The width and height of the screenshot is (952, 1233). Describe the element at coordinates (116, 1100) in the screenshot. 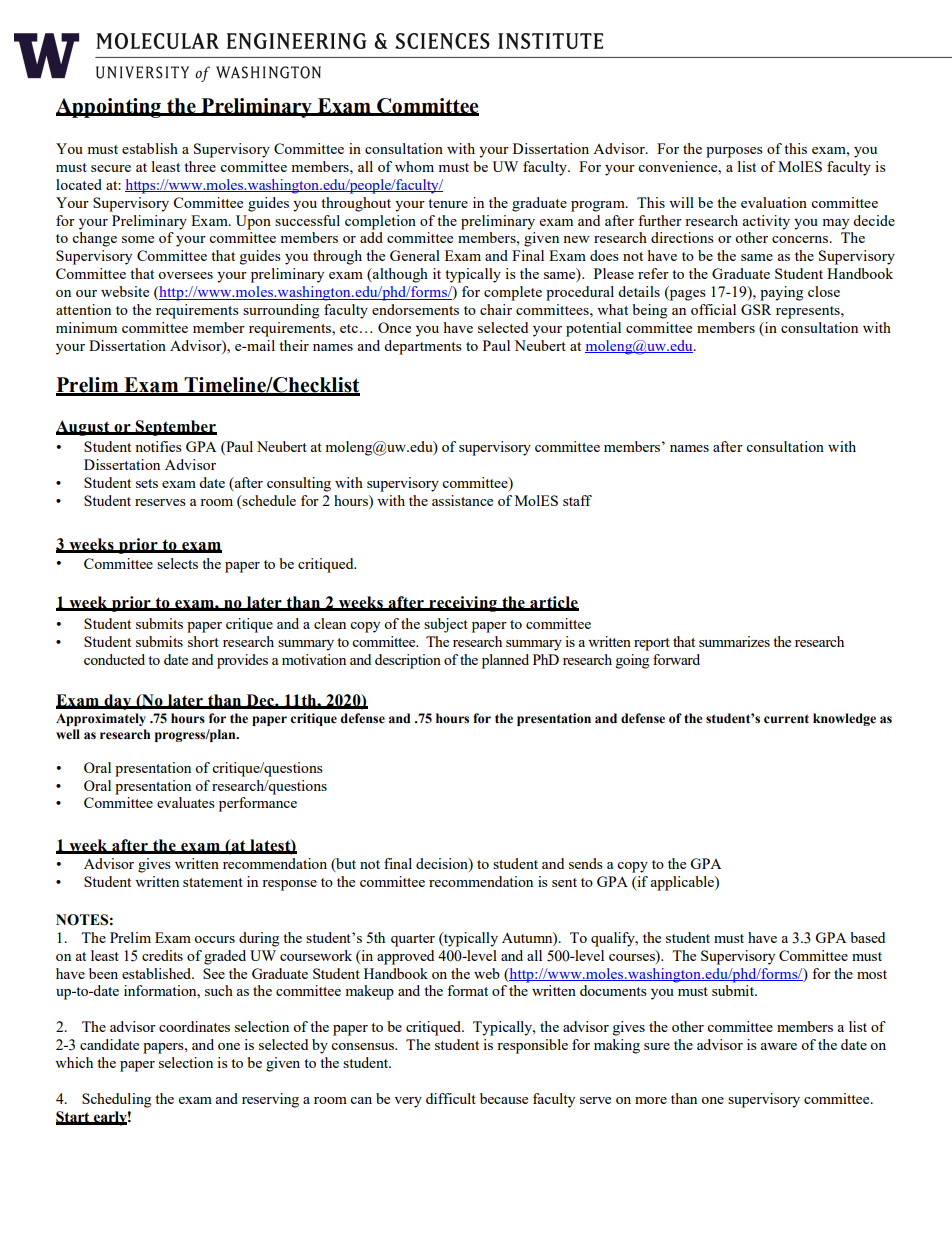

I see `Scheduling` at that location.
